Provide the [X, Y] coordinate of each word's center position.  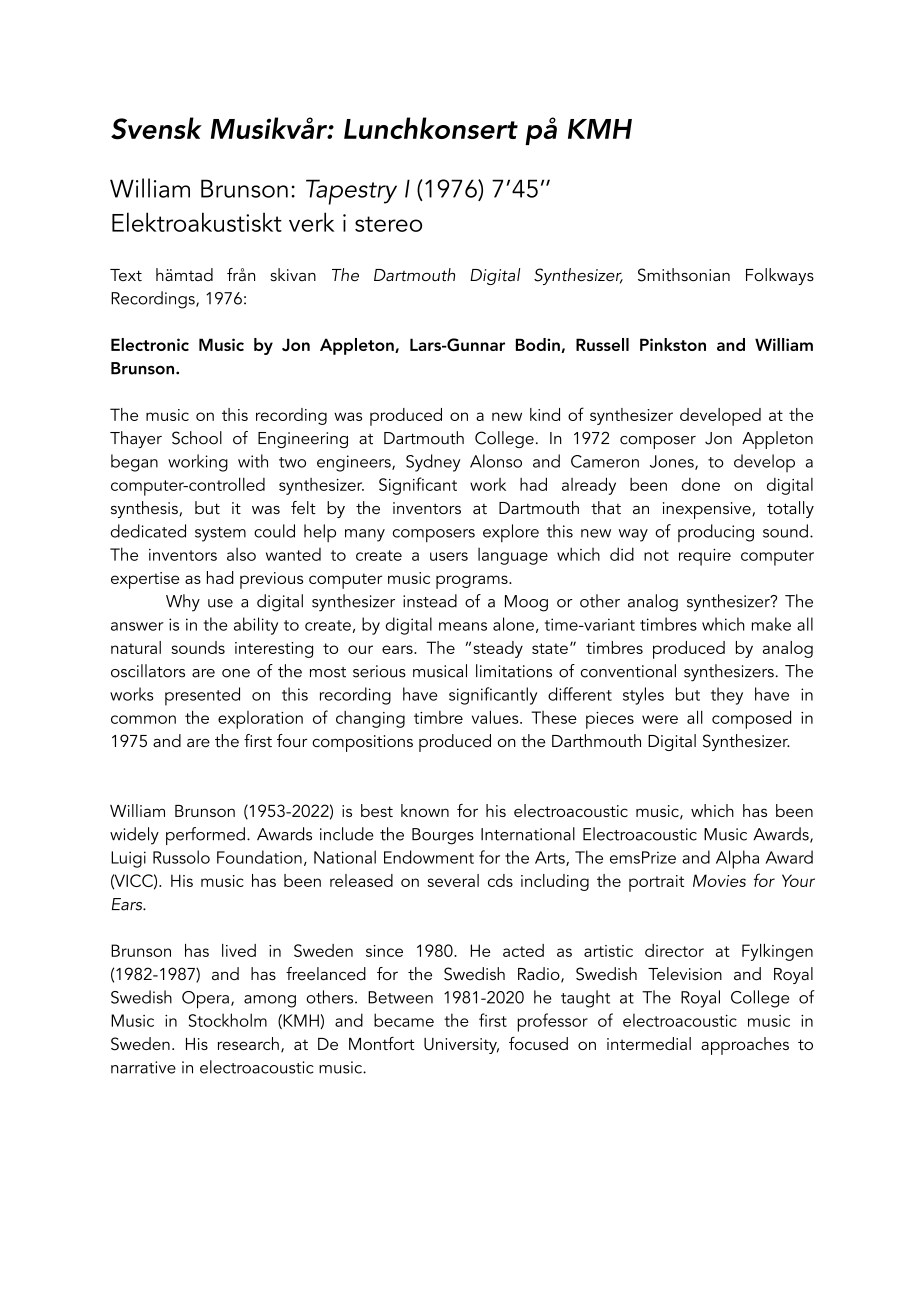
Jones [673, 462]
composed [751, 719]
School [197, 438]
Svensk [156, 128]
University [461, 1046]
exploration [260, 720]
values [496, 717]
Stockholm [228, 1020]
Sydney [433, 463]
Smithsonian [684, 275]
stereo [388, 224]
